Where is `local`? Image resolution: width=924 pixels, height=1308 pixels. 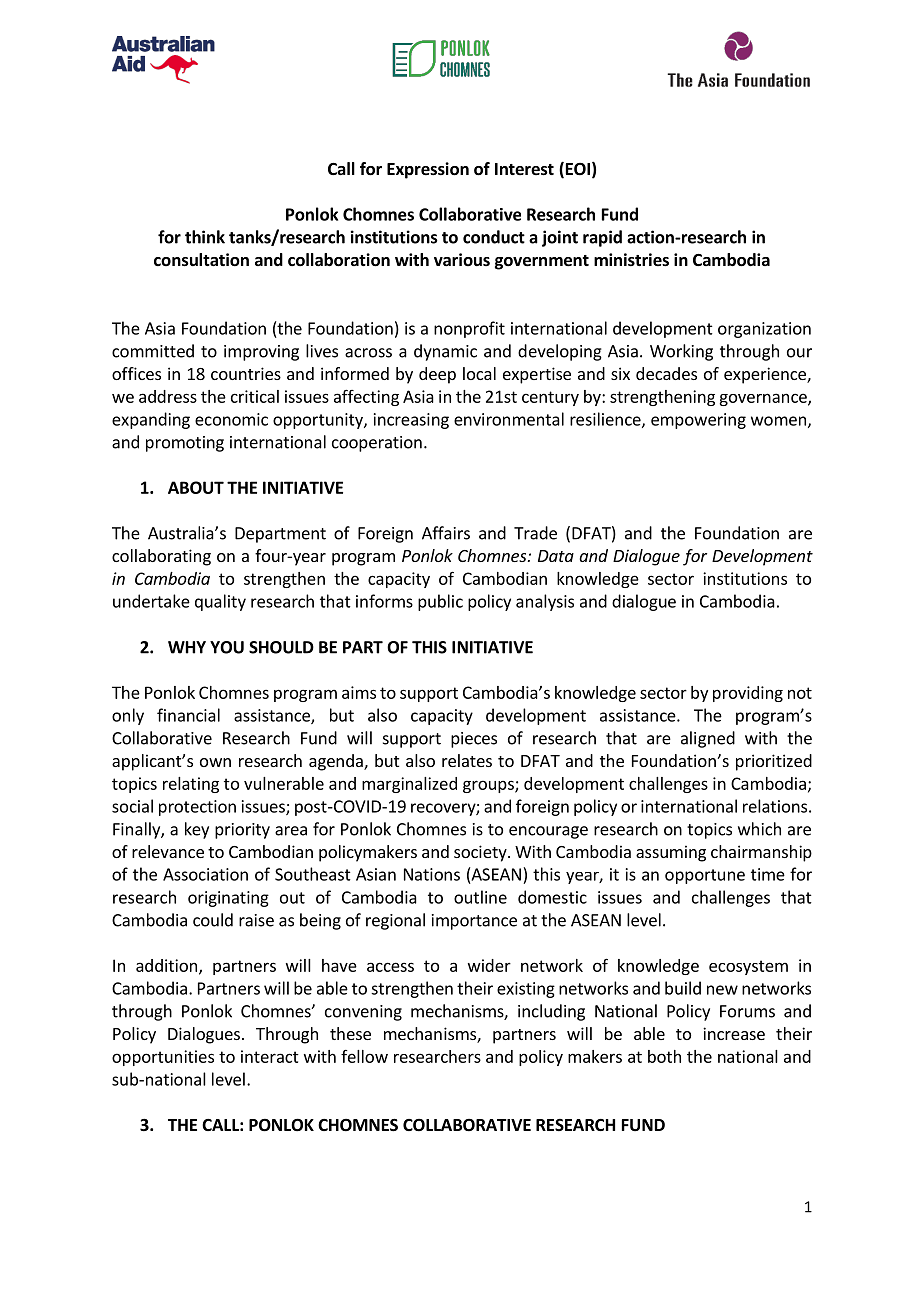 local is located at coordinates (479, 373).
